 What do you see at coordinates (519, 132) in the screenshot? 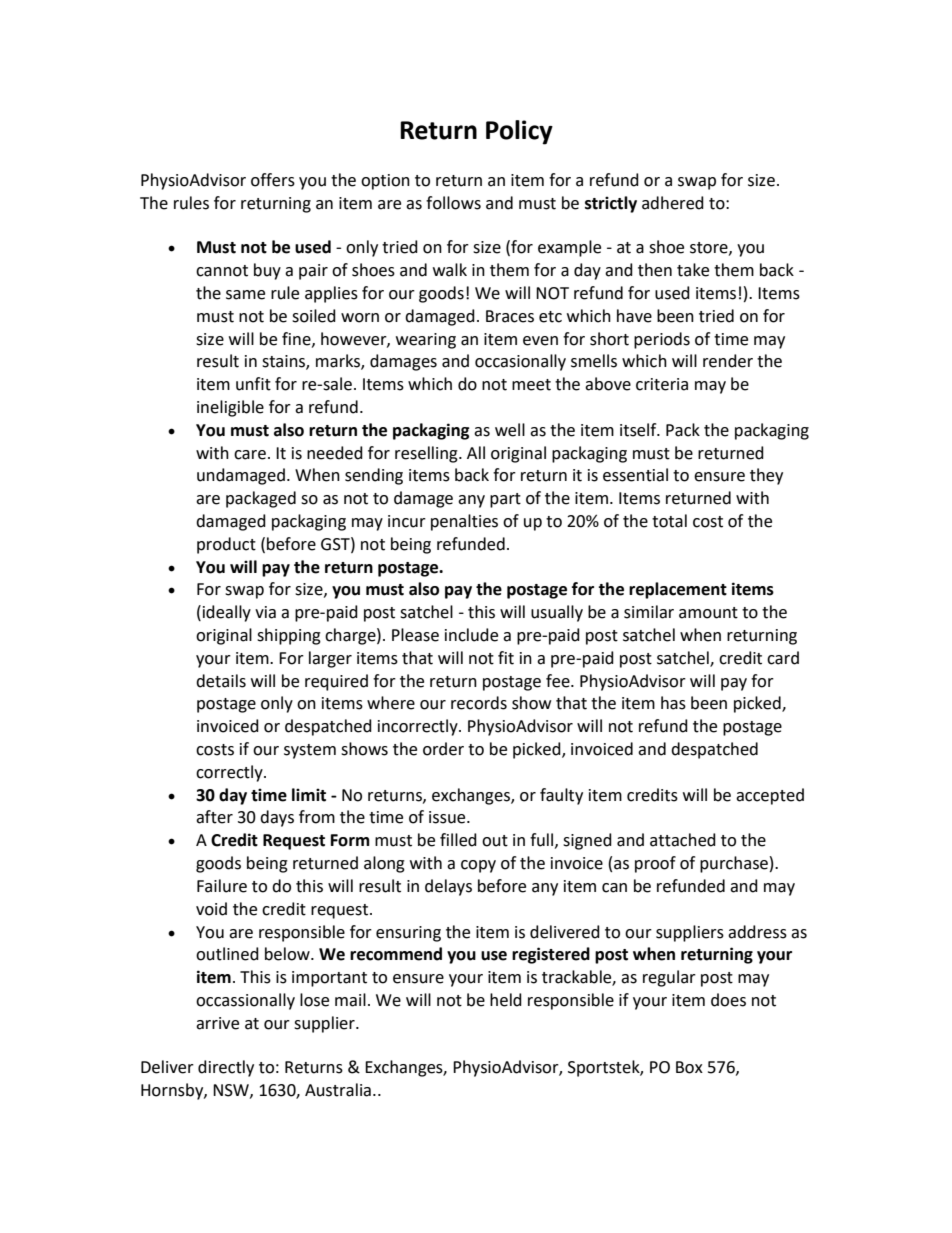
I see `Policy` at bounding box center [519, 132].
